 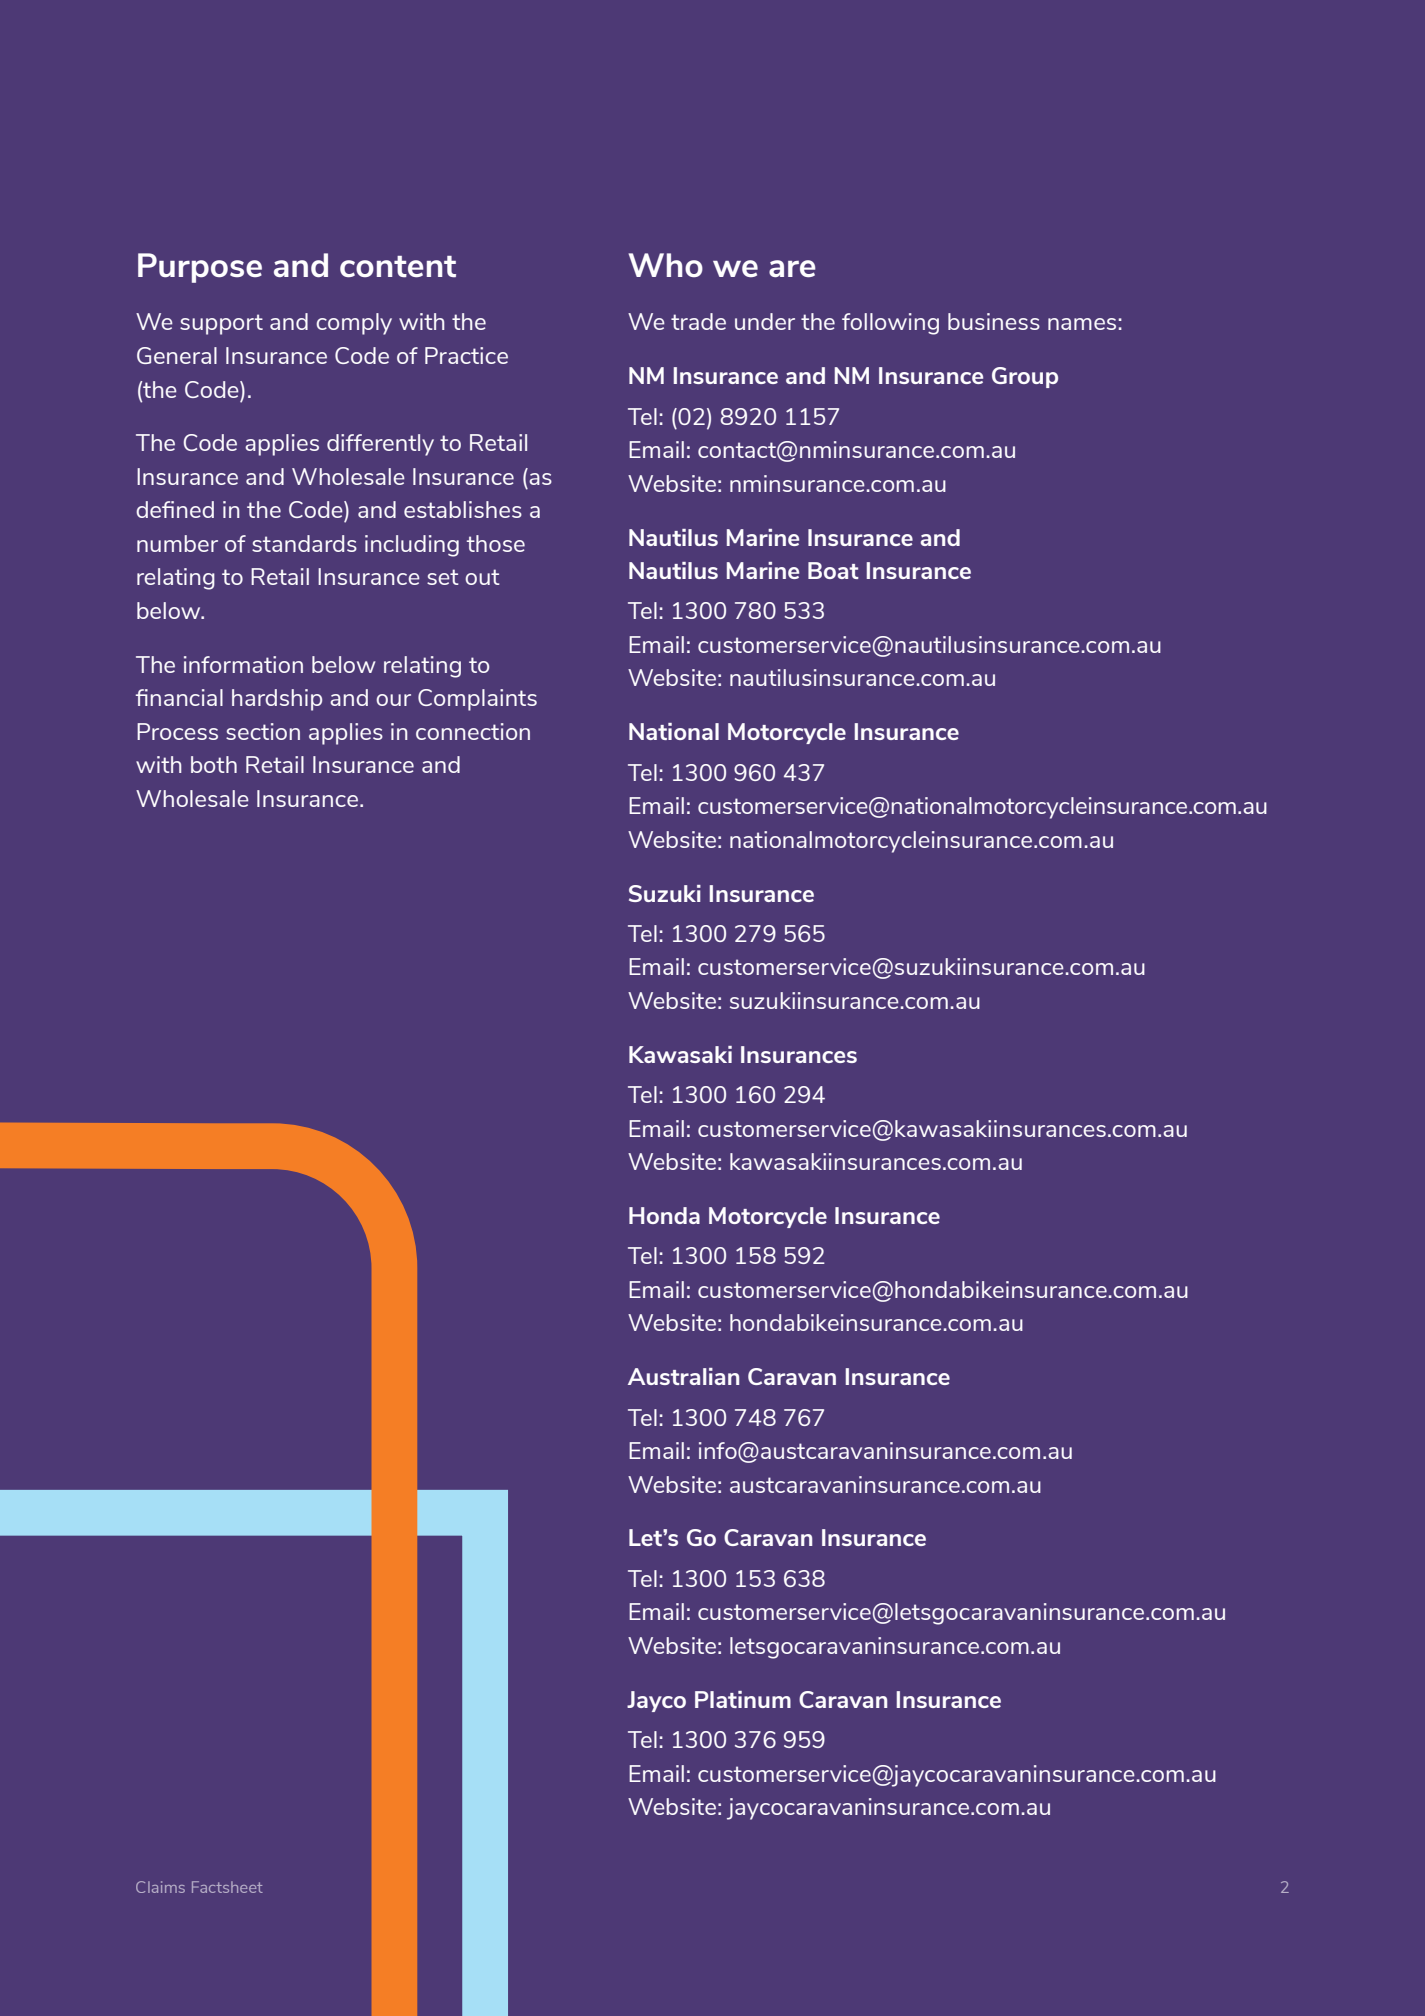 What do you see at coordinates (698, 321) in the screenshot?
I see `trade` at bounding box center [698, 321].
